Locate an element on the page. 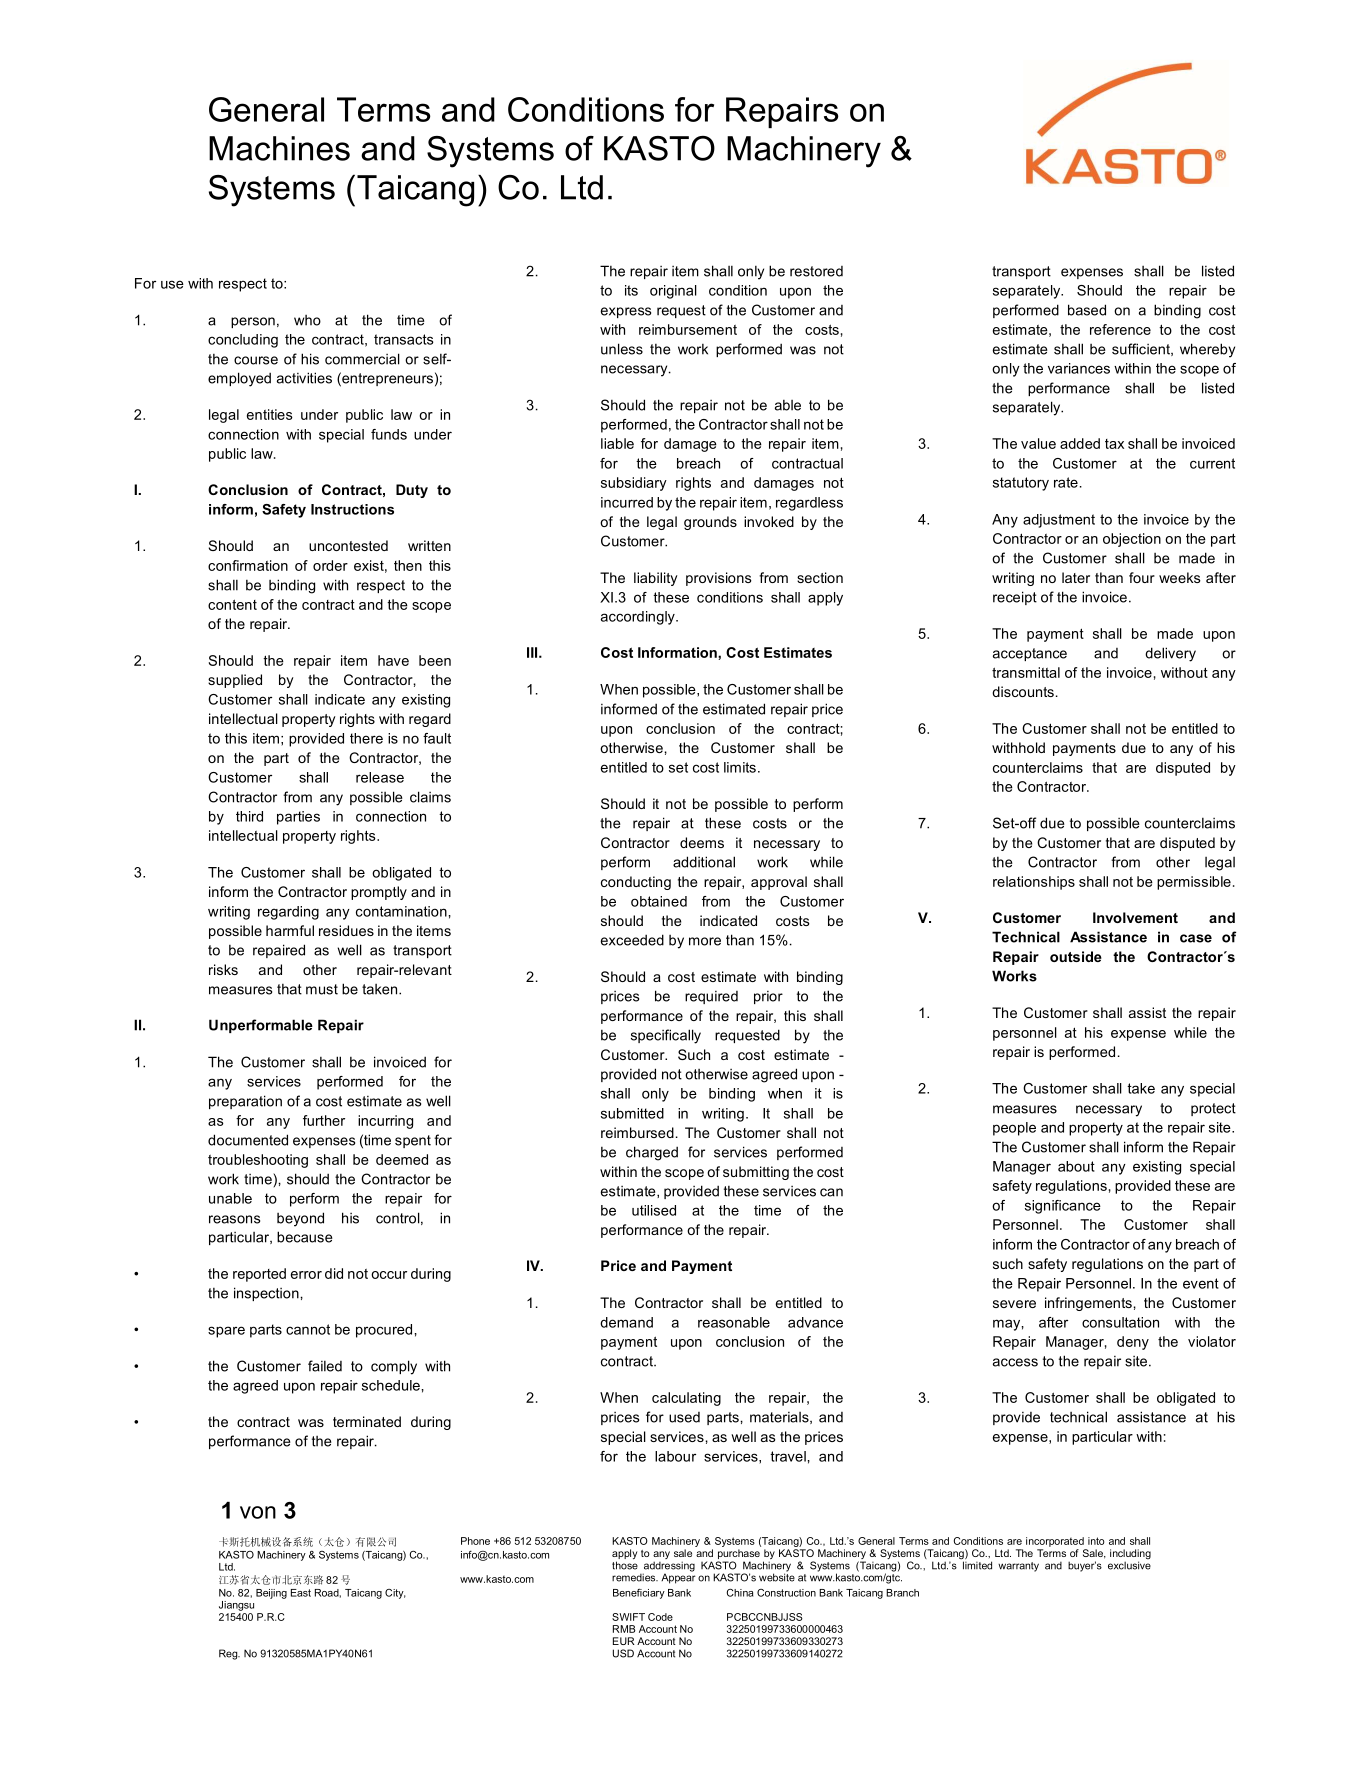  based is located at coordinates (1087, 310).
